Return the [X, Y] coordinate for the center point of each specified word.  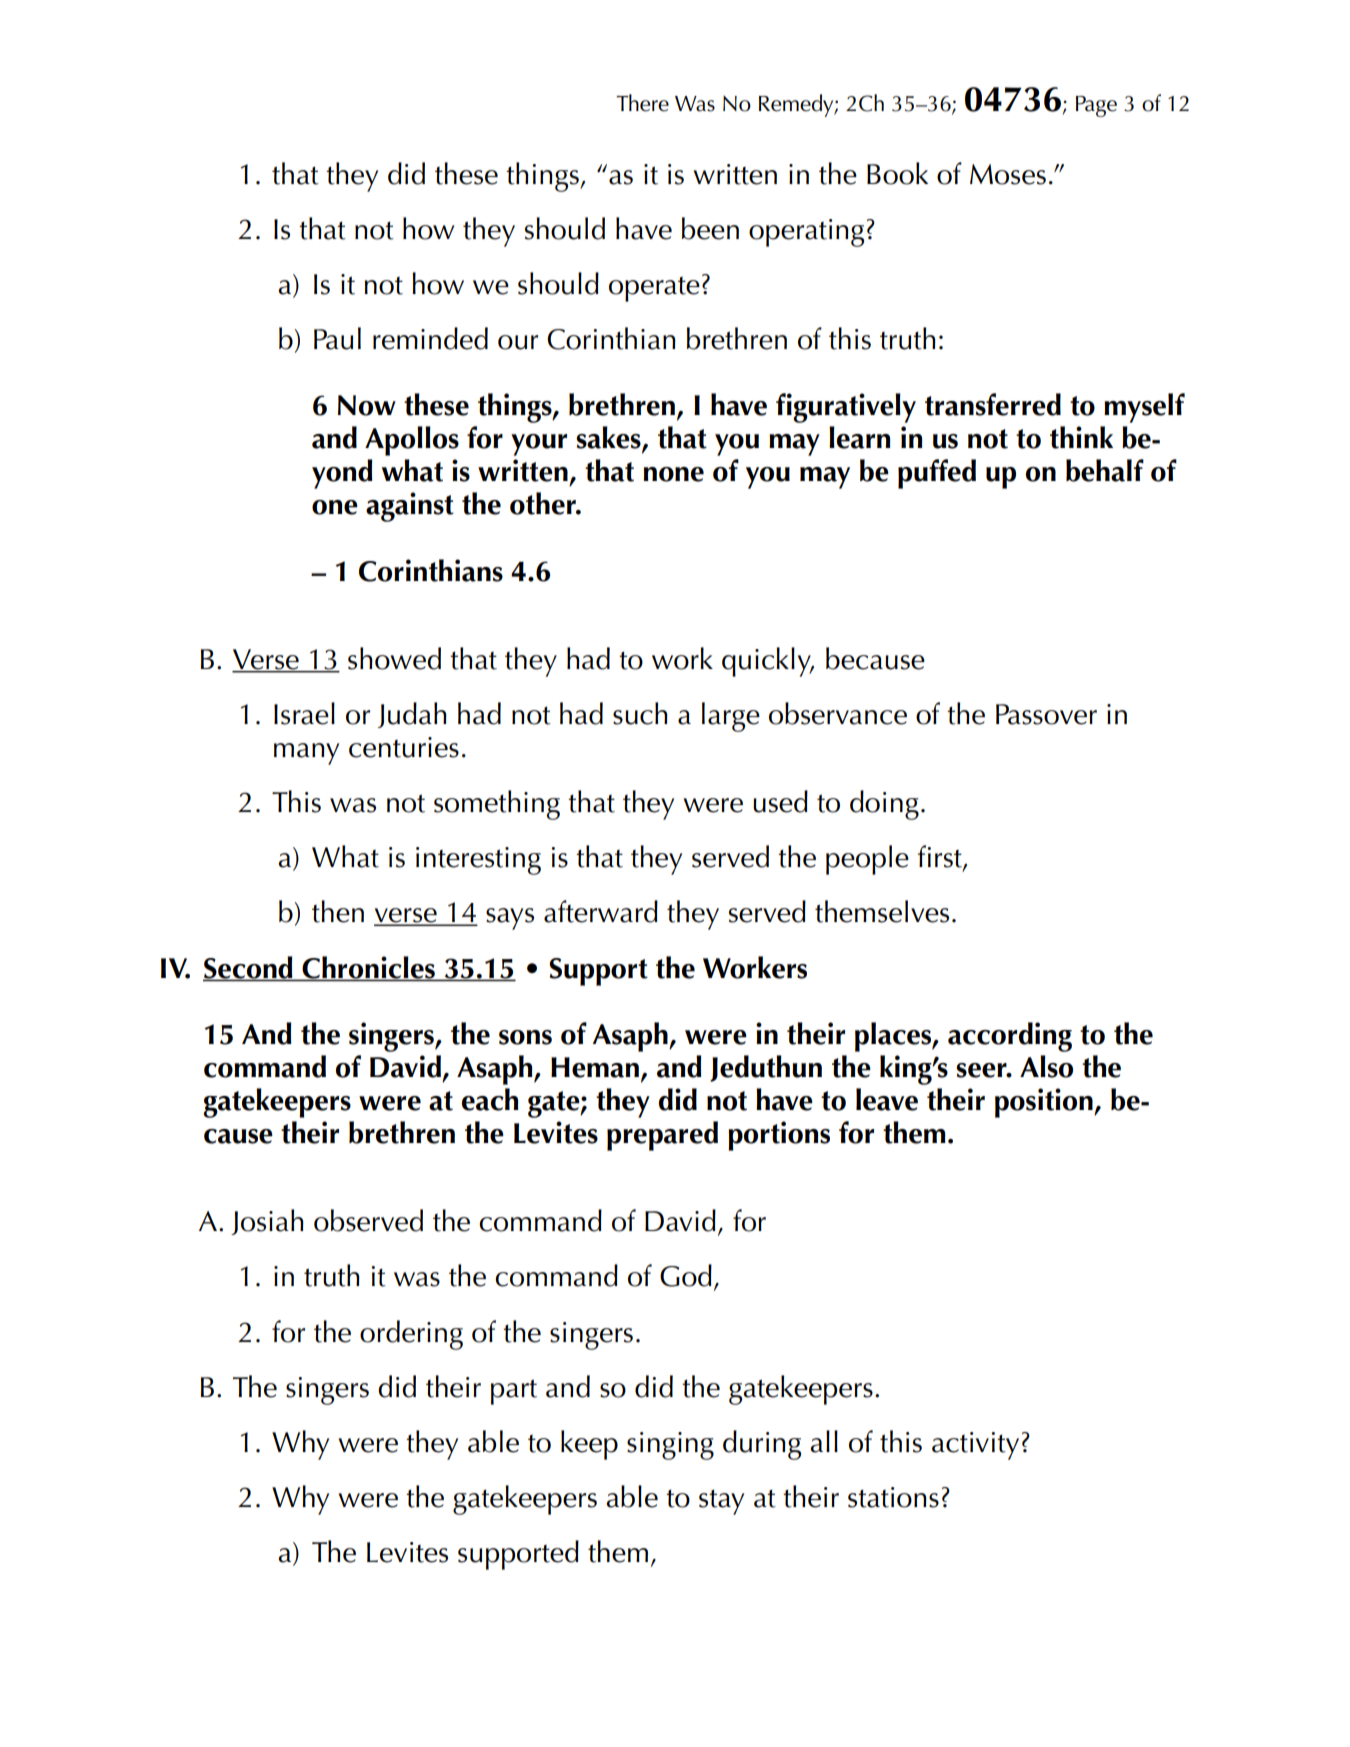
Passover [1046, 714]
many [306, 754]
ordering [411, 1335]
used [780, 801]
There [642, 103]
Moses [1008, 174]
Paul [337, 338]
